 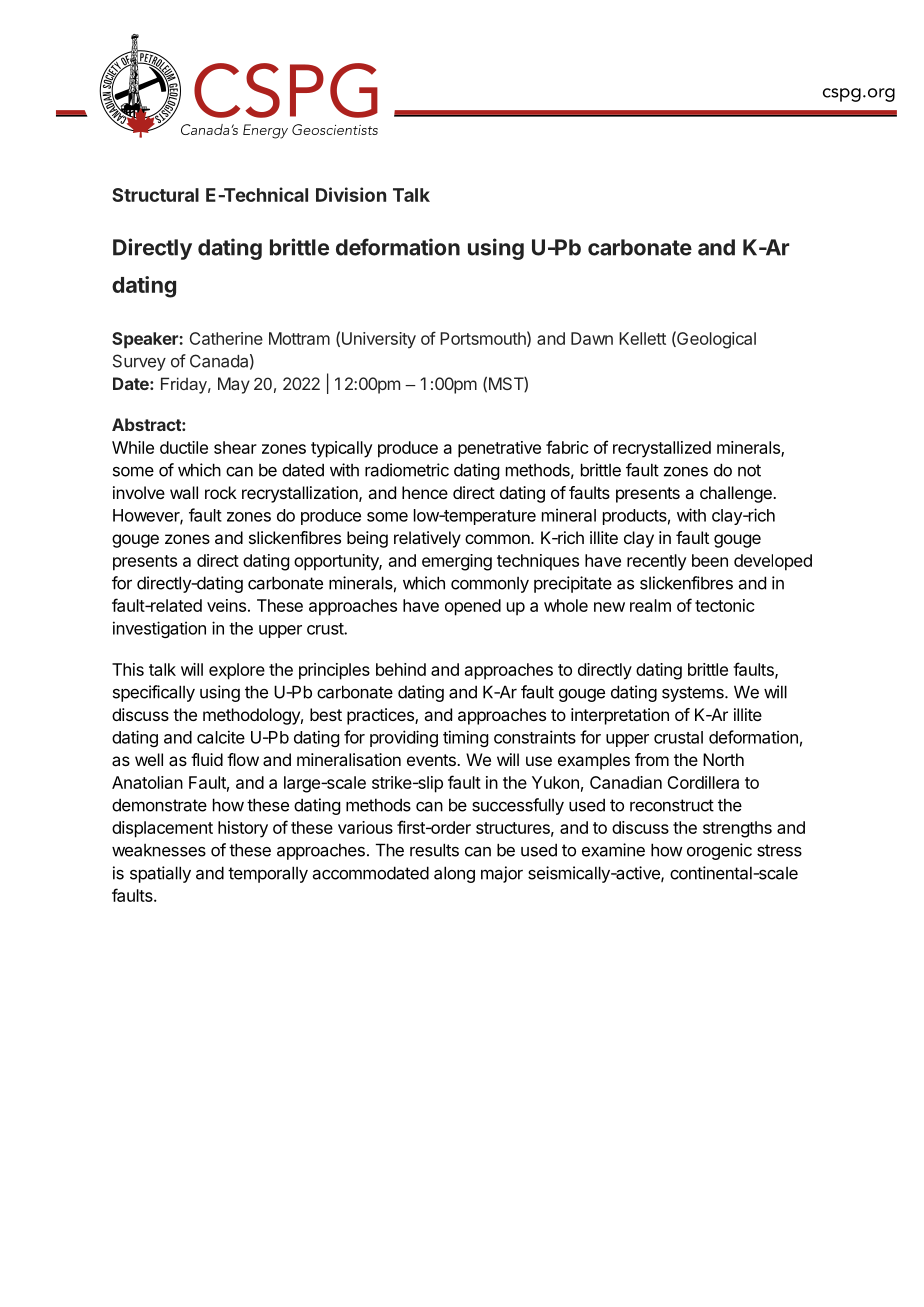 What do you see at coordinates (351, 194) in the screenshot?
I see `Division` at bounding box center [351, 194].
